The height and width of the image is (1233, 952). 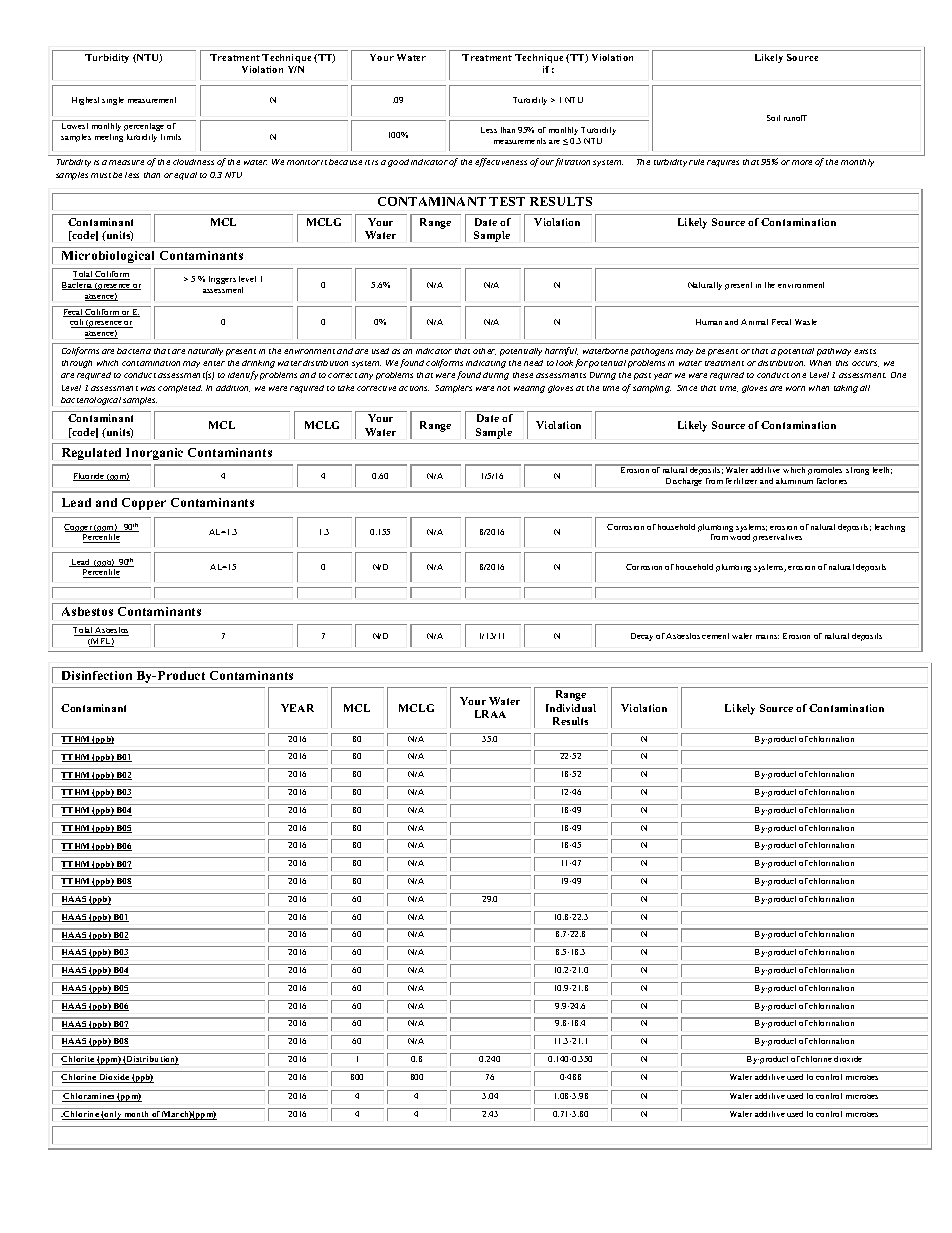 What do you see at coordinates (501, 162) in the image?
I see `effectiveness` at bounding box center [501, 162].
